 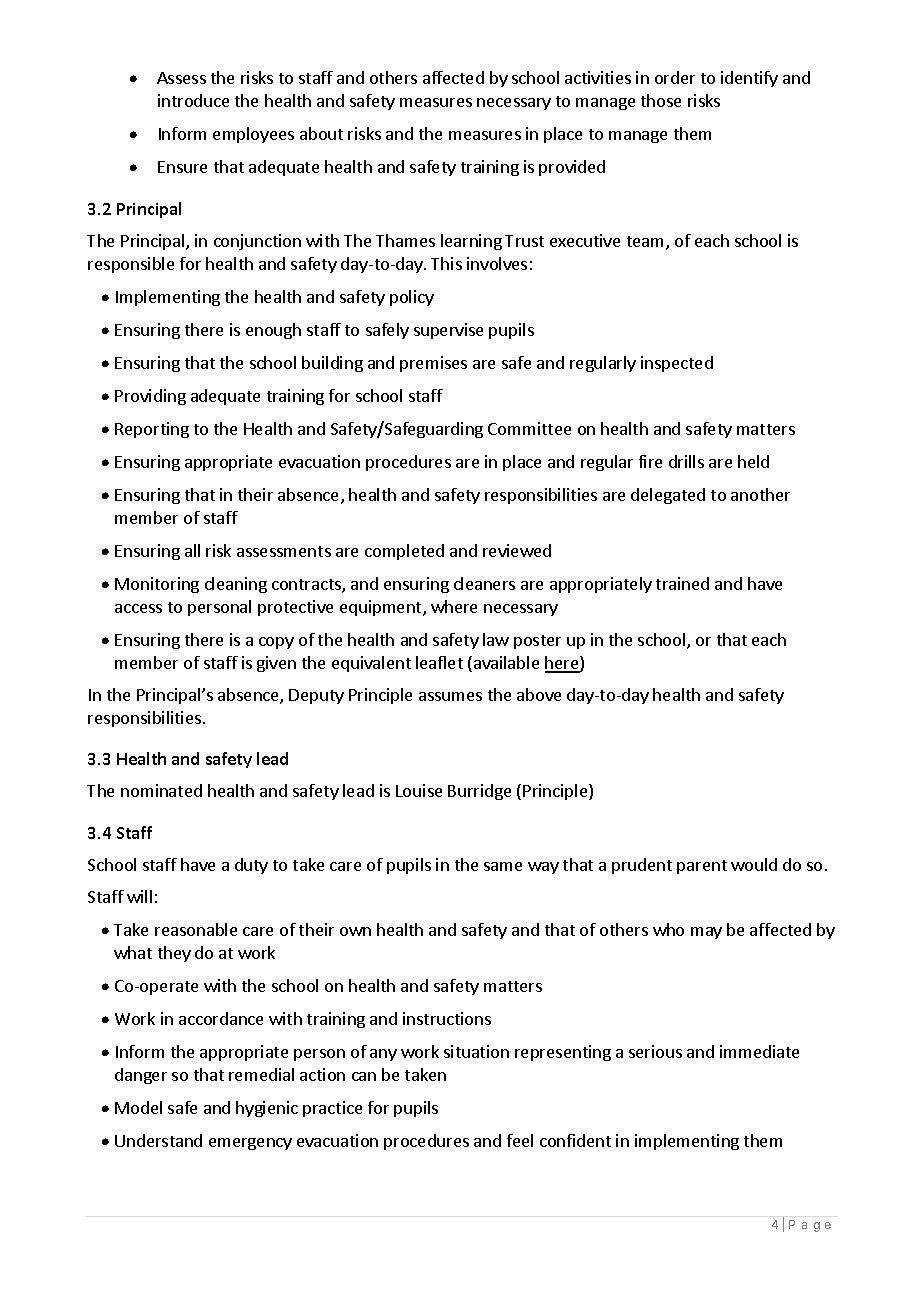 I want to click on Louise, so click(x=419, y=790).
